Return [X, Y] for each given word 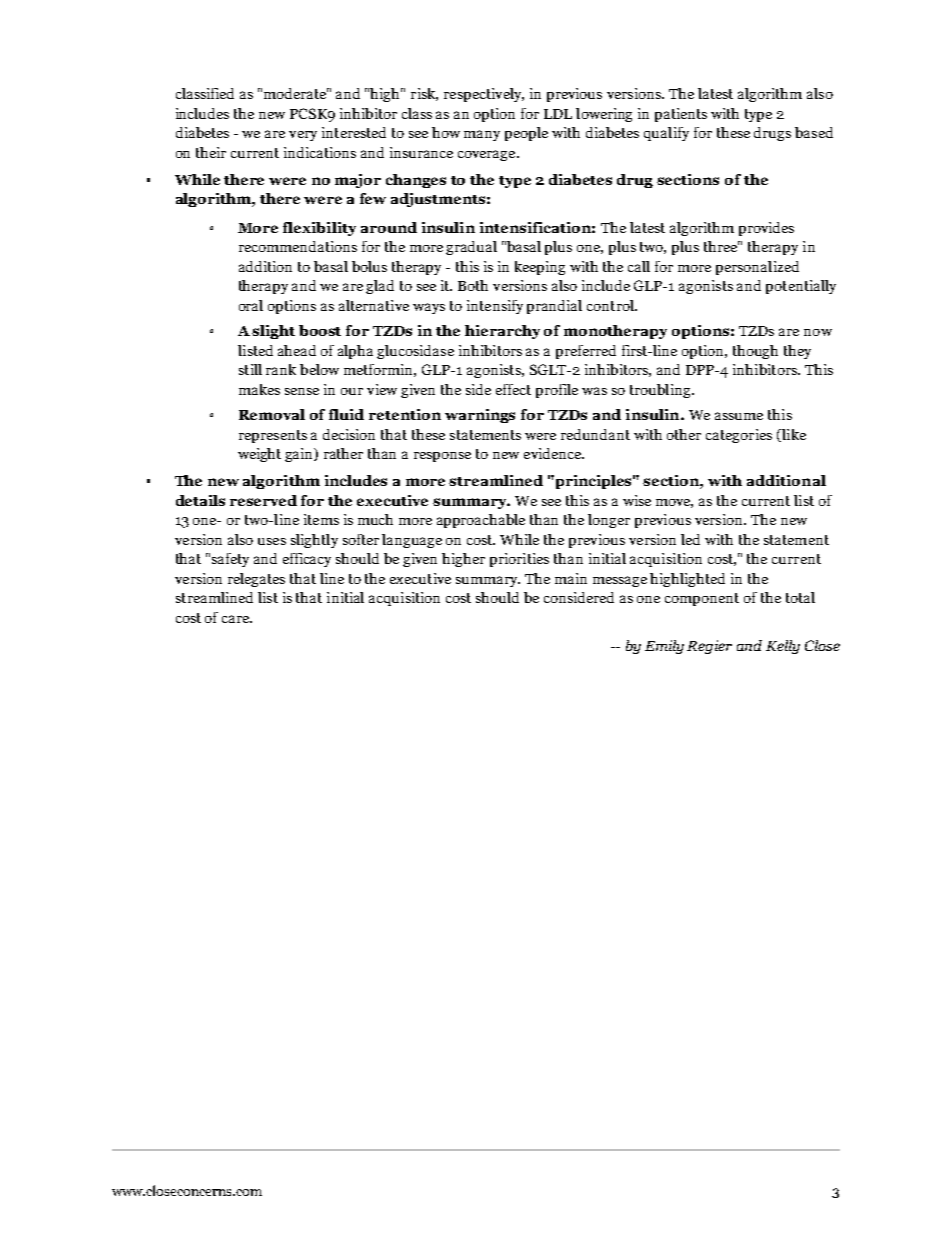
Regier [709, 647]
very [303, 136]
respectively [484, 95]
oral [251, 305]
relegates [256, 580]
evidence [553, 453]
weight [259, 455]
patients [681, 115]
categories [739, 436]
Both [473, 285]
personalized [757, 268]
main [571, 578]
